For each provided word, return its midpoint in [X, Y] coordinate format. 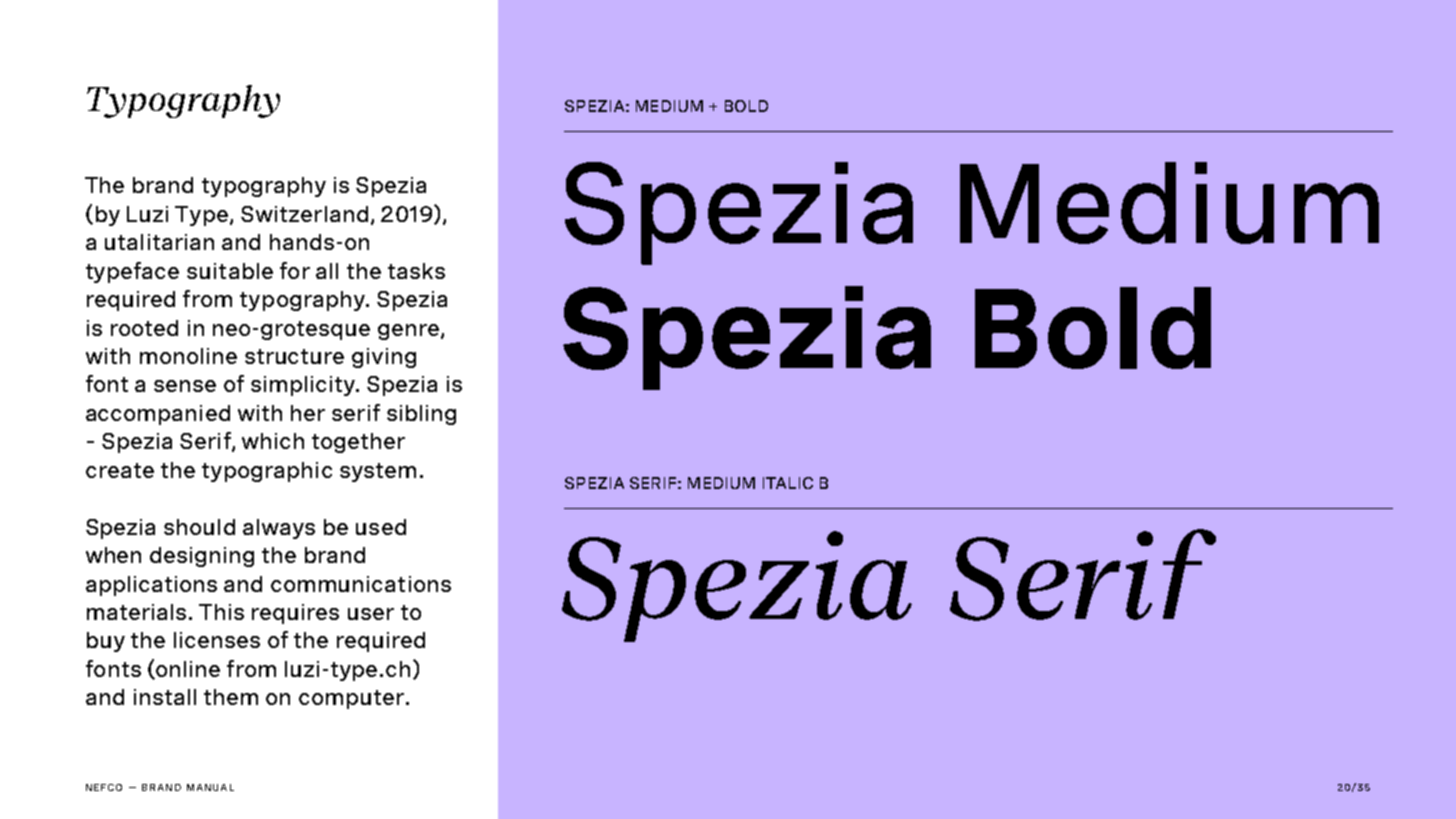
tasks [416, 271]
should [199, 527]
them [231, 697]
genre [408, 332]
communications [361, 584]
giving [384, 358]
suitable [230, 271]
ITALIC [788, 483]
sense [185, 386]
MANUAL [210, 787]
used [381, 527]
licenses [217, 640]
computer [351, 699]
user [371, 614]
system [378, 472]
